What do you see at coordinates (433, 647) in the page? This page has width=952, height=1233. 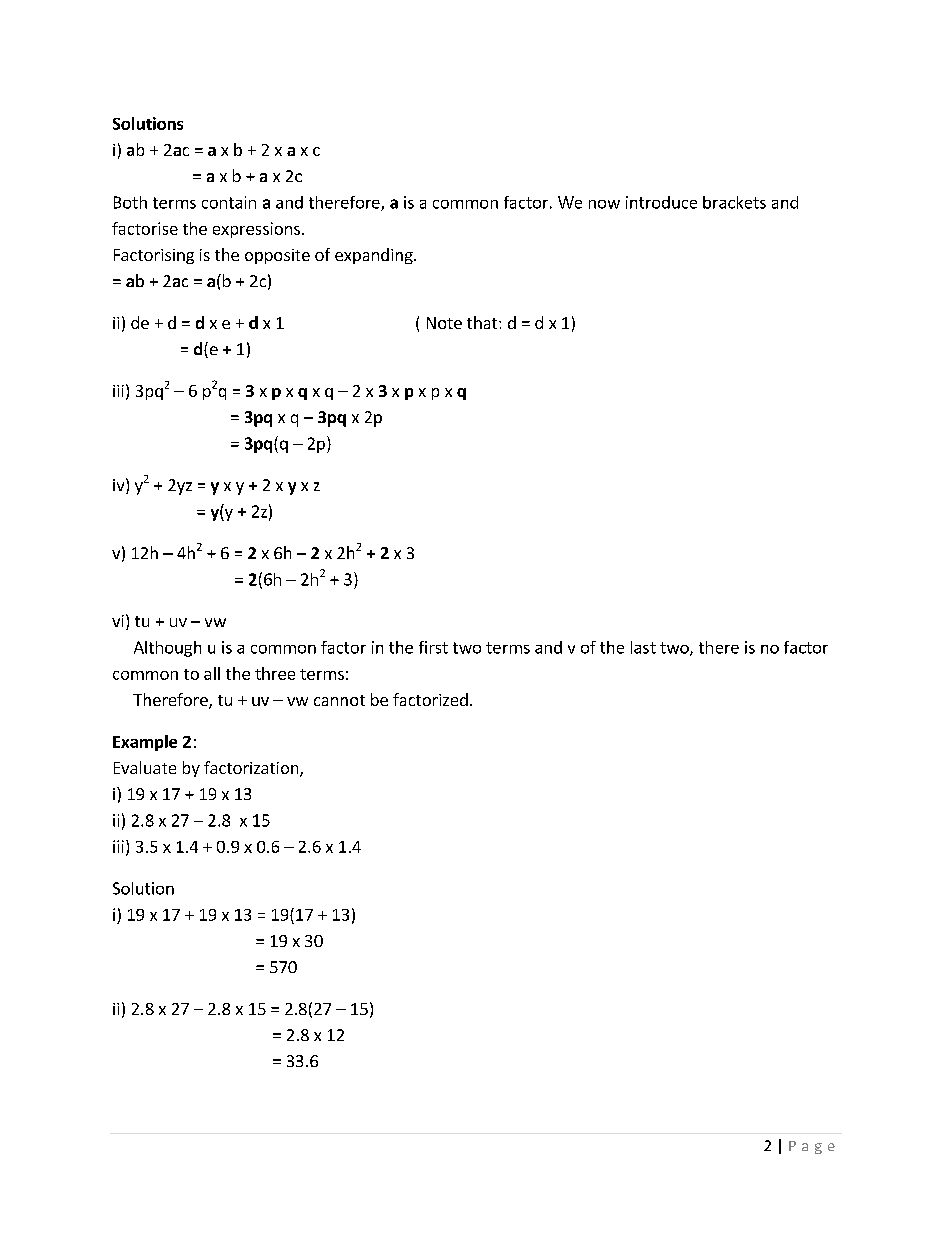 I see `first` at bounding box center [433, 647].
